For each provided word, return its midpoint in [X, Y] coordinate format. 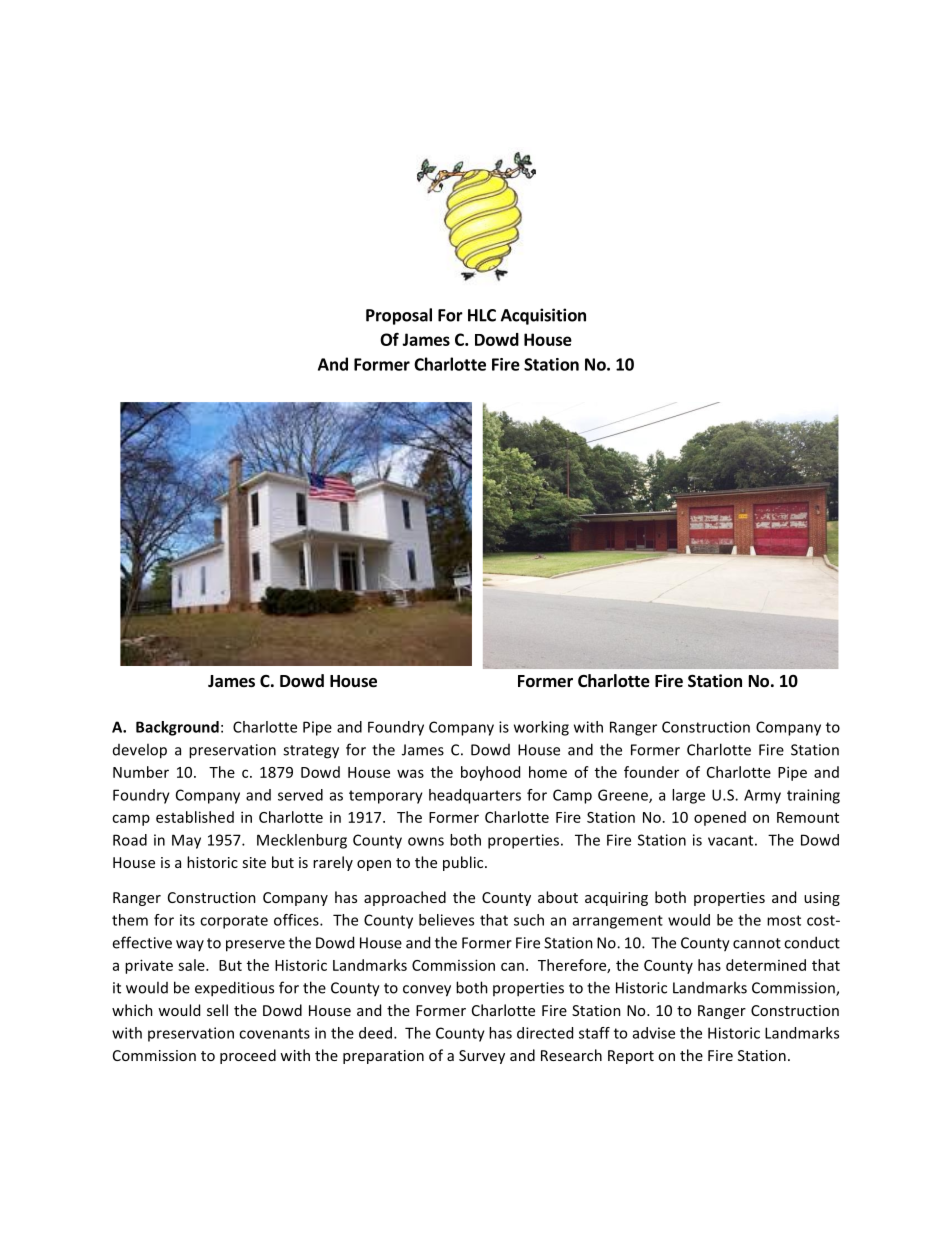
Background [177, 728]
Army [762, 796]
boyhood [490, 773]
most [784, 920]
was [410, 773]
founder [651, 772]
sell [217, 1010]
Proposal [399, 316]
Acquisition [543, 316]
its [187, 920]
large [688, 796]
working [541, 728]
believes [446, 920]
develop [140, 751]
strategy [311, 752]
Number [141, 772]
